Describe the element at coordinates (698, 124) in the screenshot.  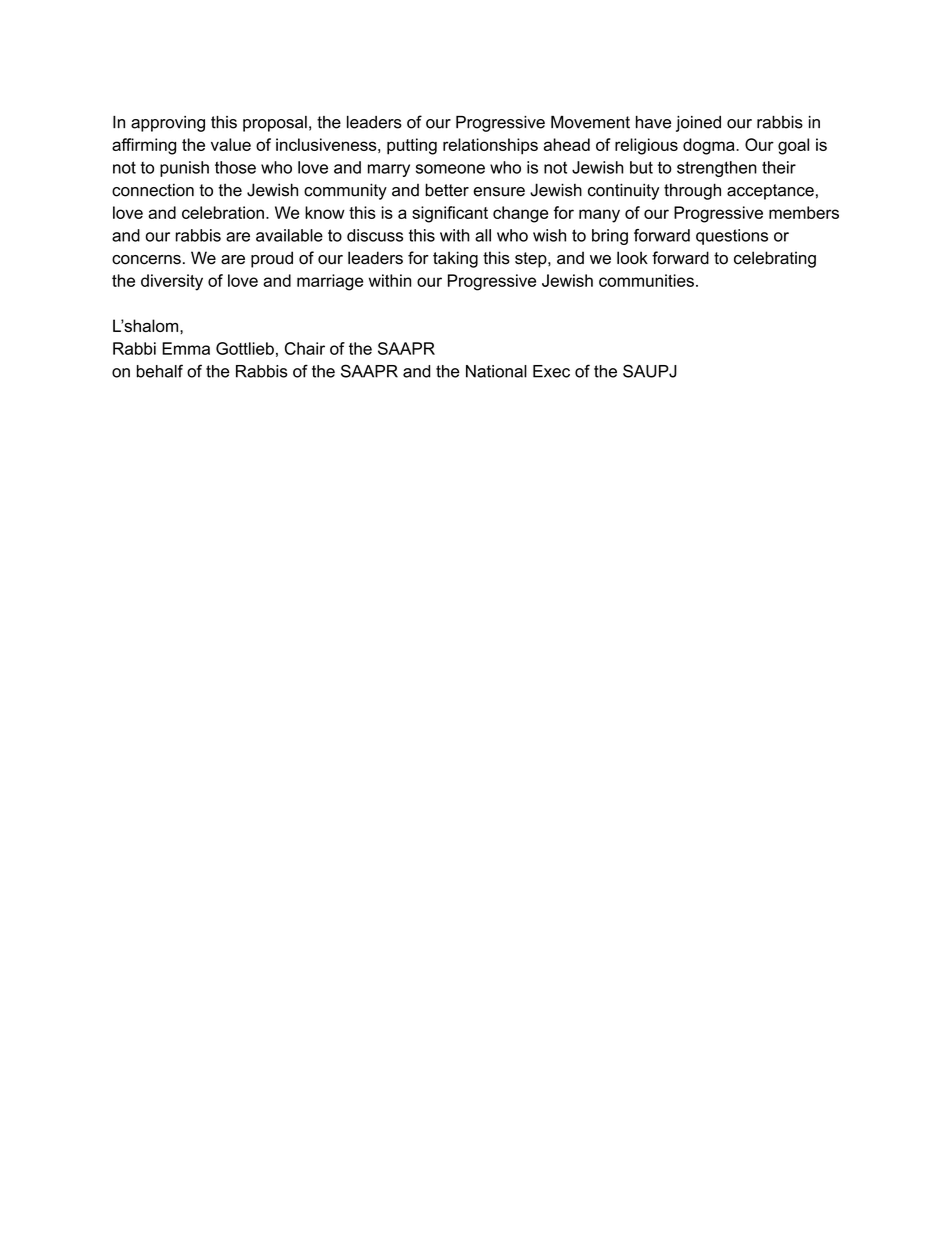
I see `joined` at that location.
